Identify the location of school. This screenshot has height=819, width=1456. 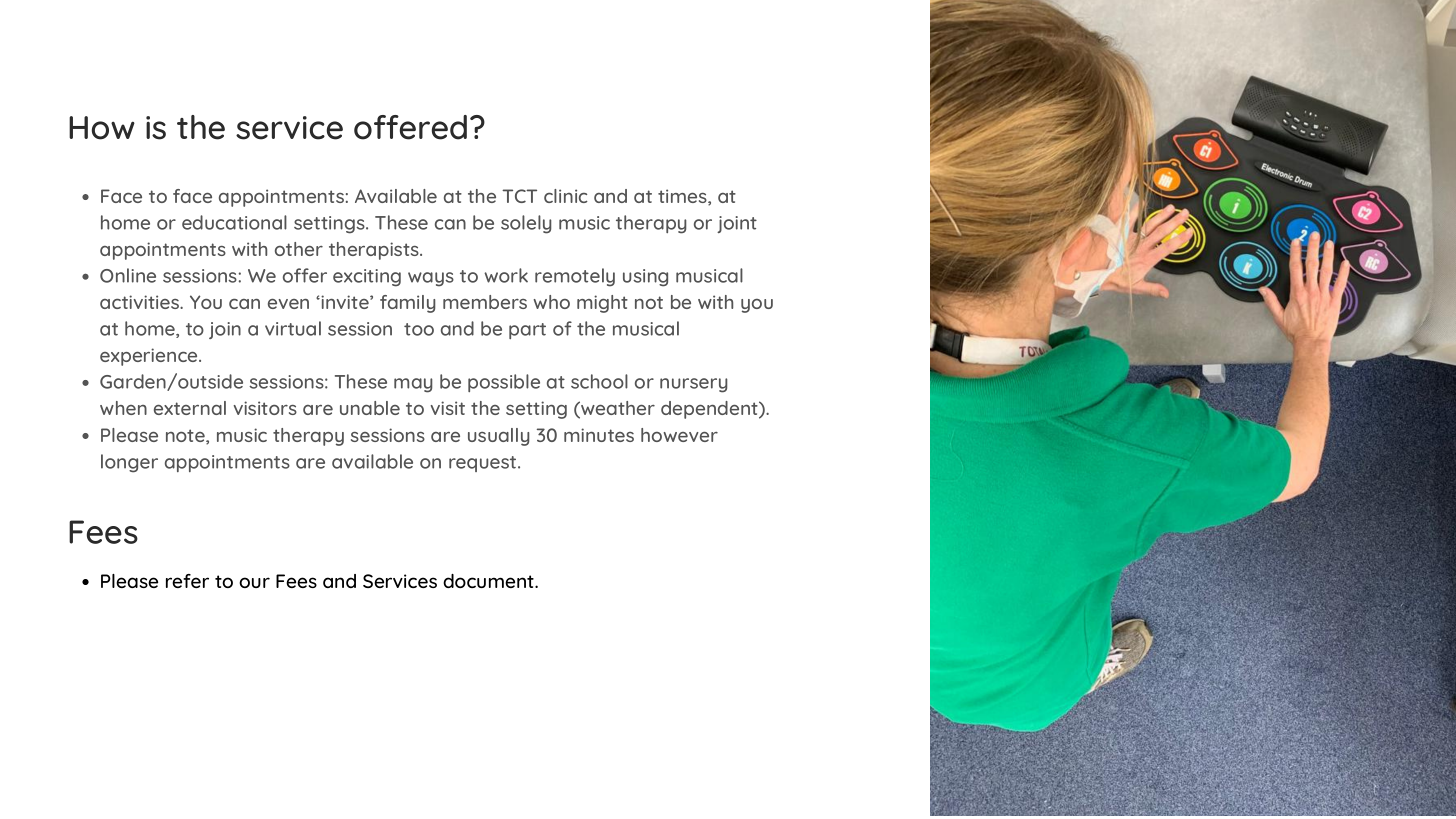
(599, 381).
